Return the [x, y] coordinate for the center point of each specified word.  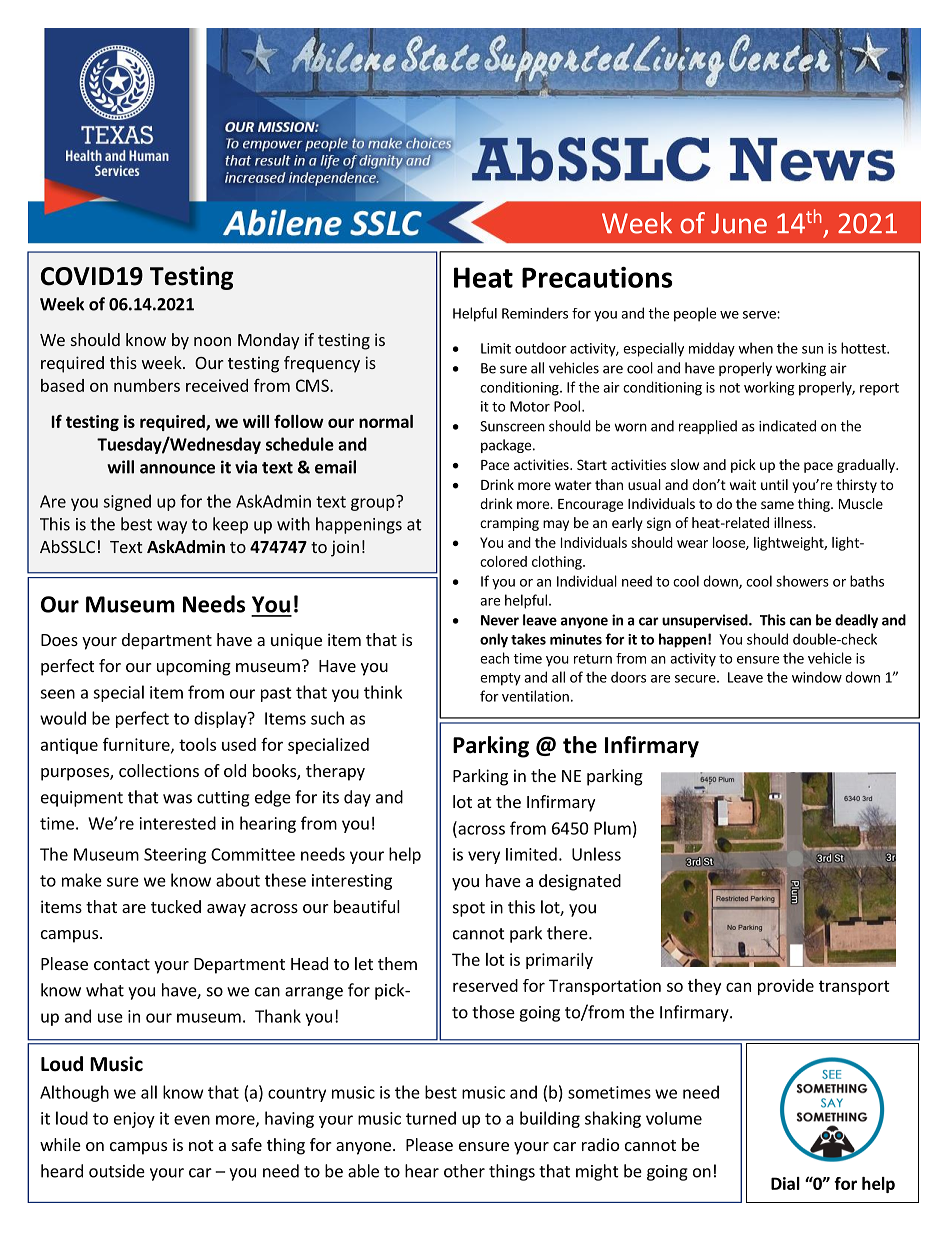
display [221, 719]
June [739, 223]
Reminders [535, 313]
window [817, 677]
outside [117, 1171]
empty [500, 679]
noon [212, 341]
